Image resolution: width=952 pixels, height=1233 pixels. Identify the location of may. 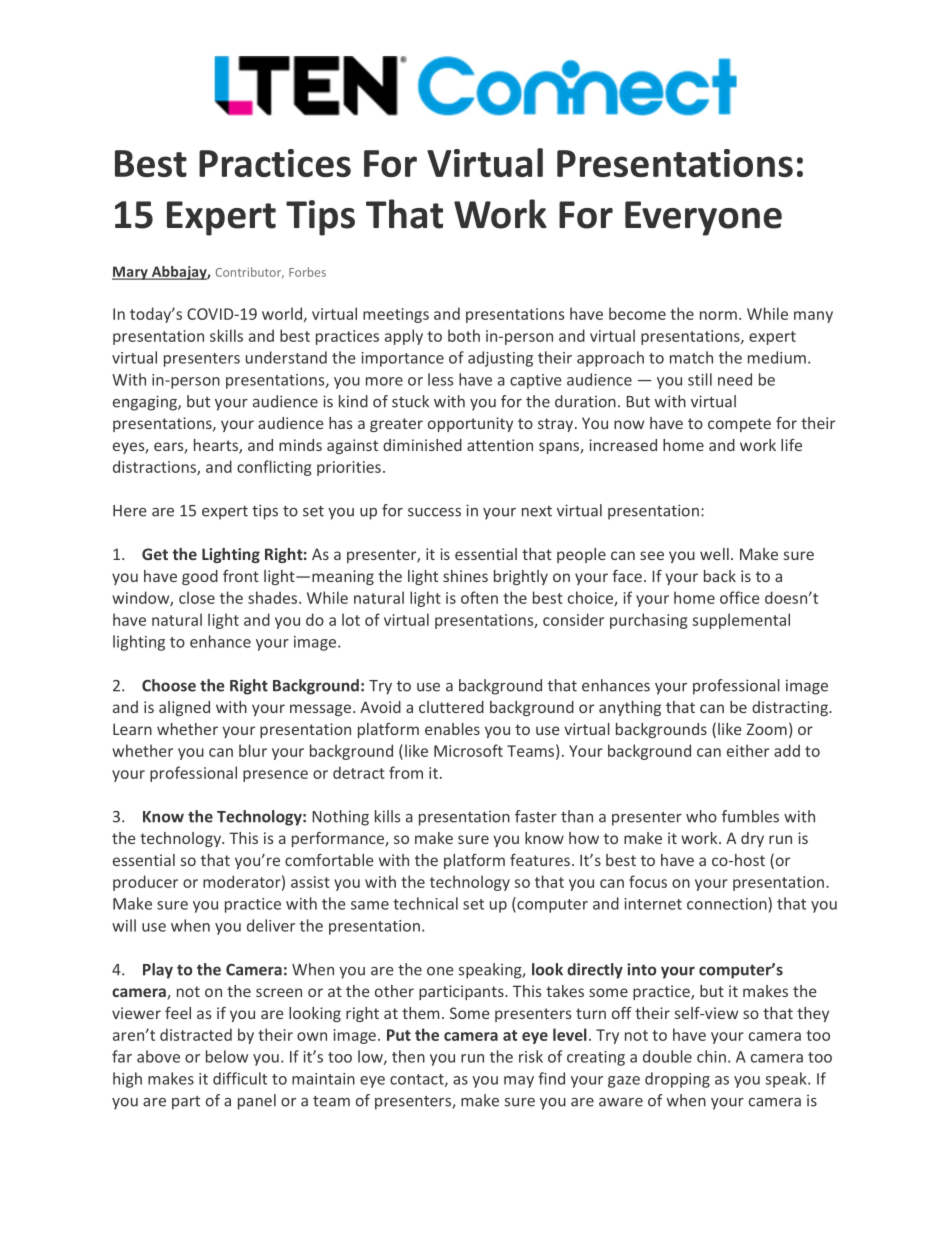
(519, 1082).
